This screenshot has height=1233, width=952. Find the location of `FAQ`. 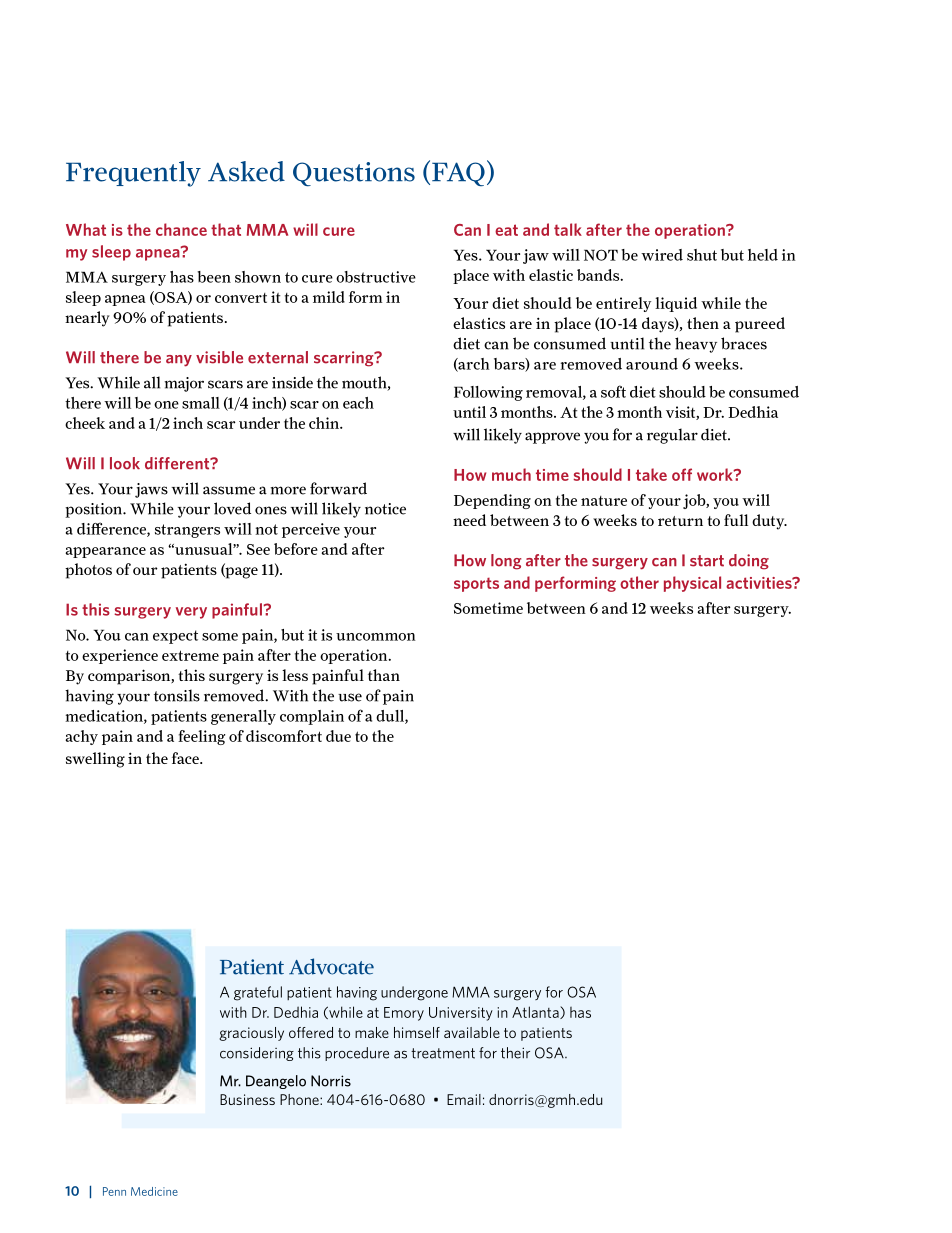

FAQ is located at coordinates (458, 174).
